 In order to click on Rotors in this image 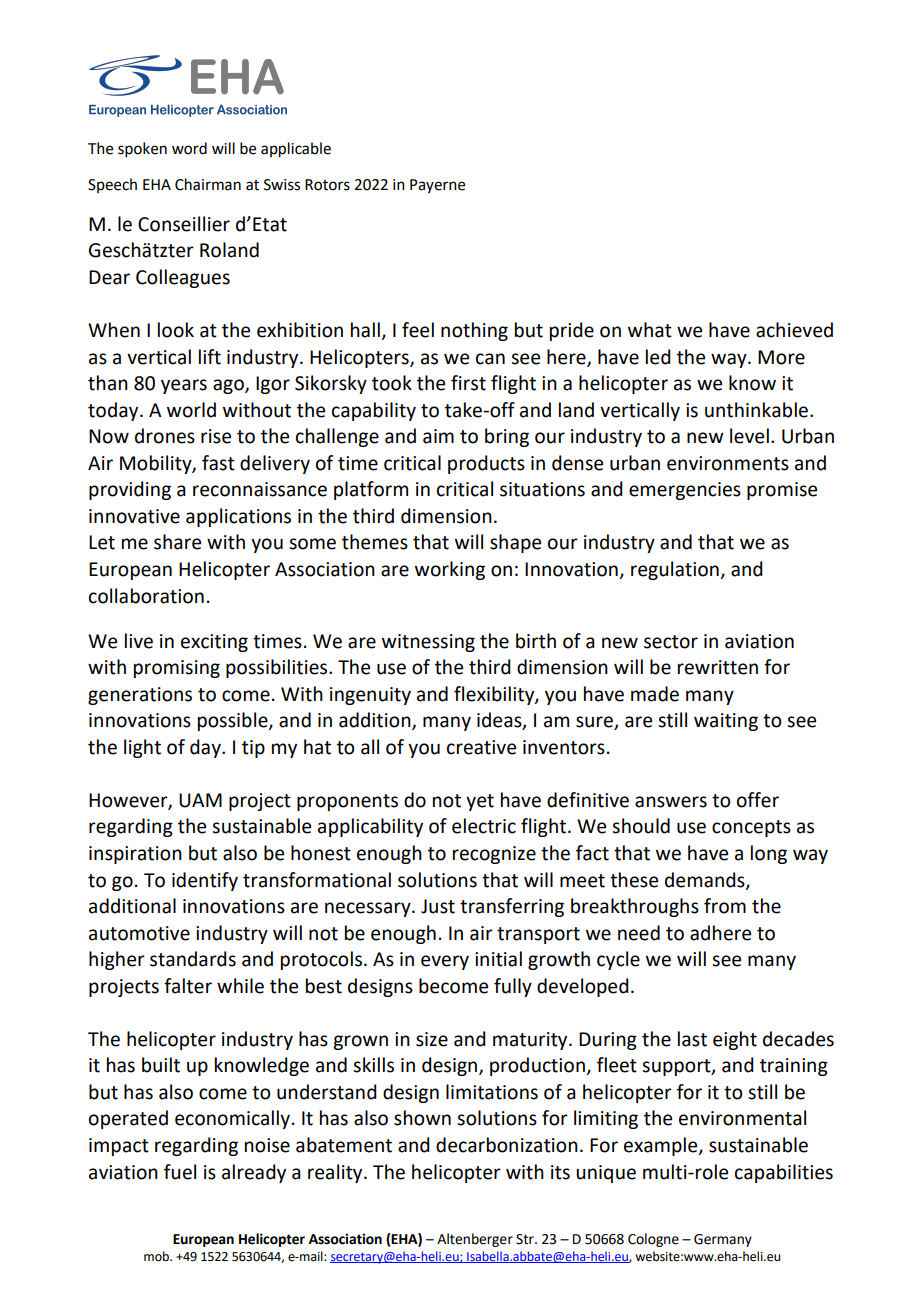, I will do `click(327, 185)`.
